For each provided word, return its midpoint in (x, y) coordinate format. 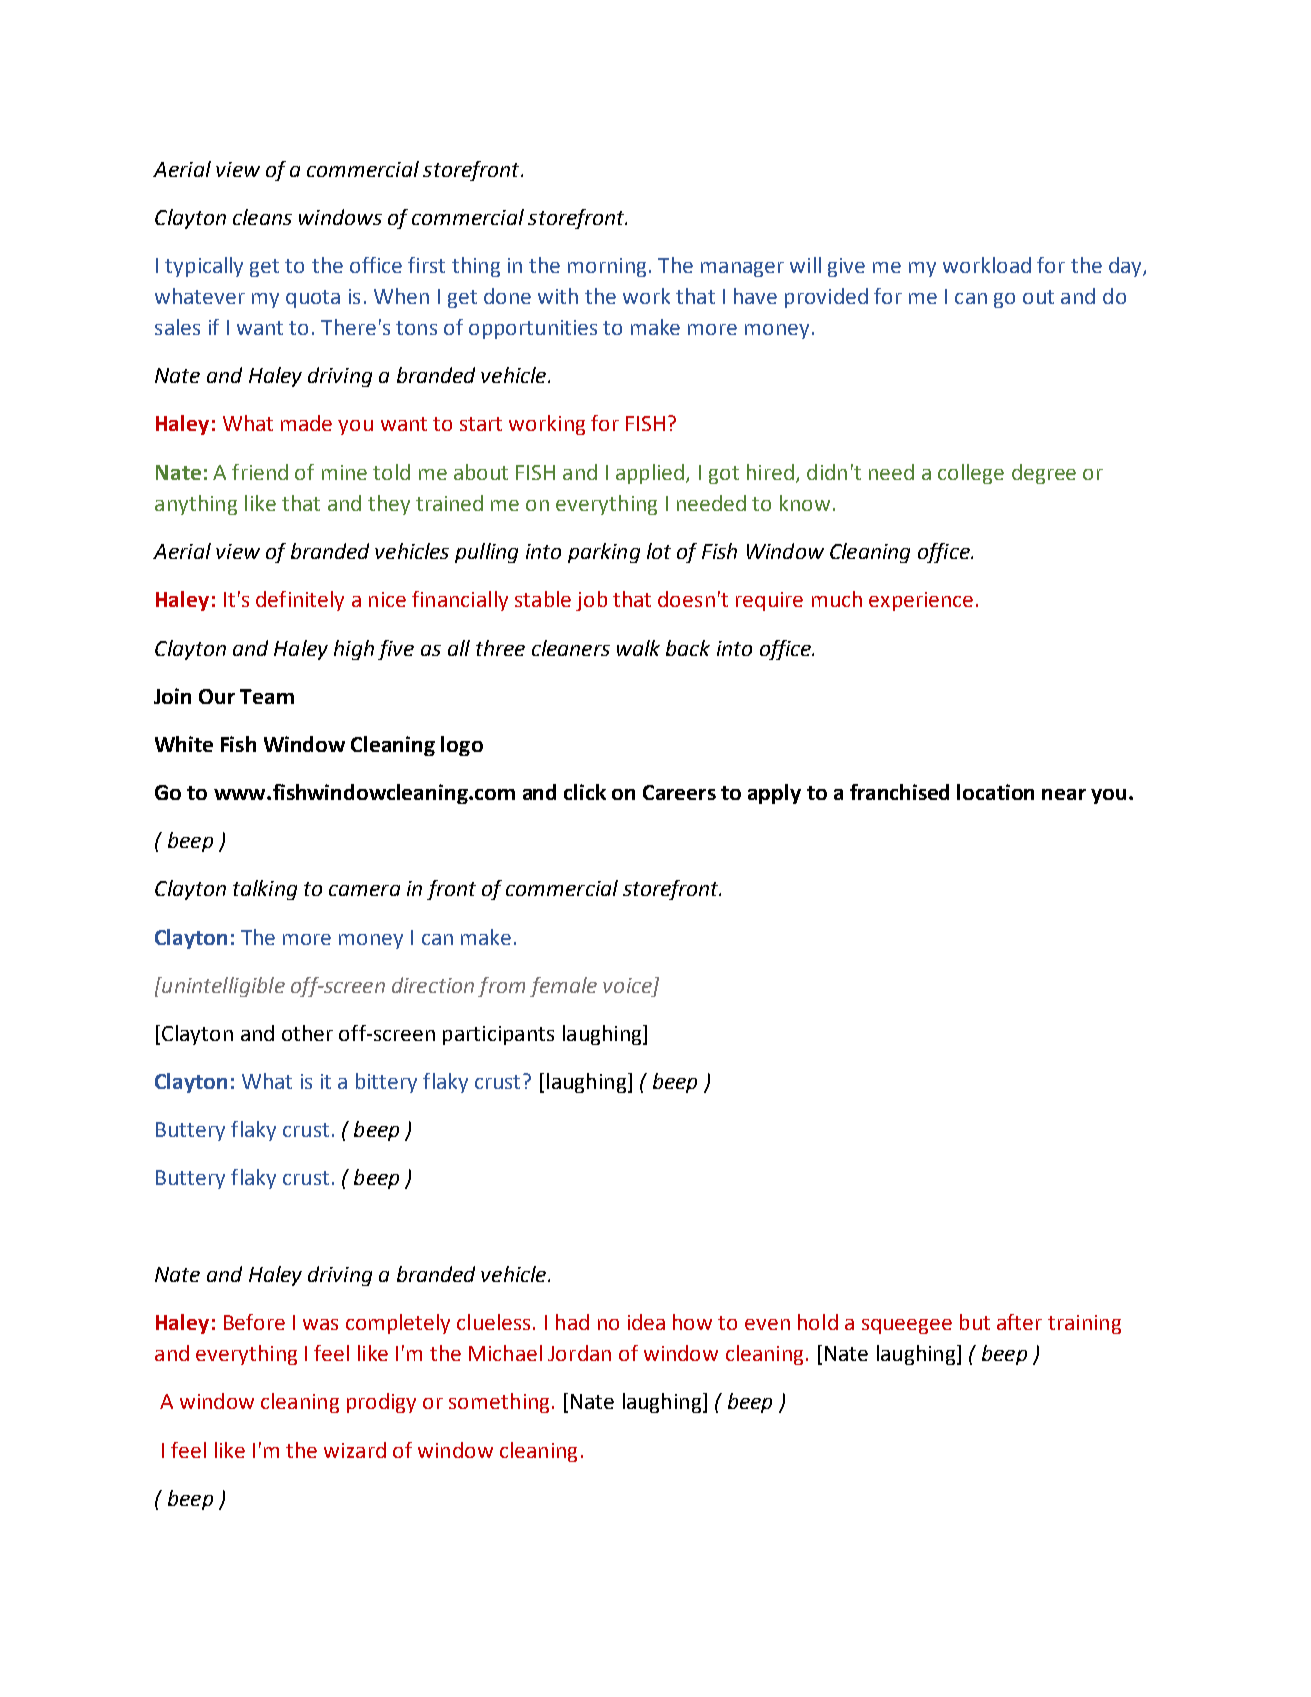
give (846, 267)
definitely (300, 601)
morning (607, 267)
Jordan (579, 1353)
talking (265, 890)
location (995, 792)
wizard (355, 1450)
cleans (262, 217)
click (585, 792)
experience (921, 601)
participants (498, 1035)
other (307, 1033)
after (1019, 1322)
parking (604, 553)
